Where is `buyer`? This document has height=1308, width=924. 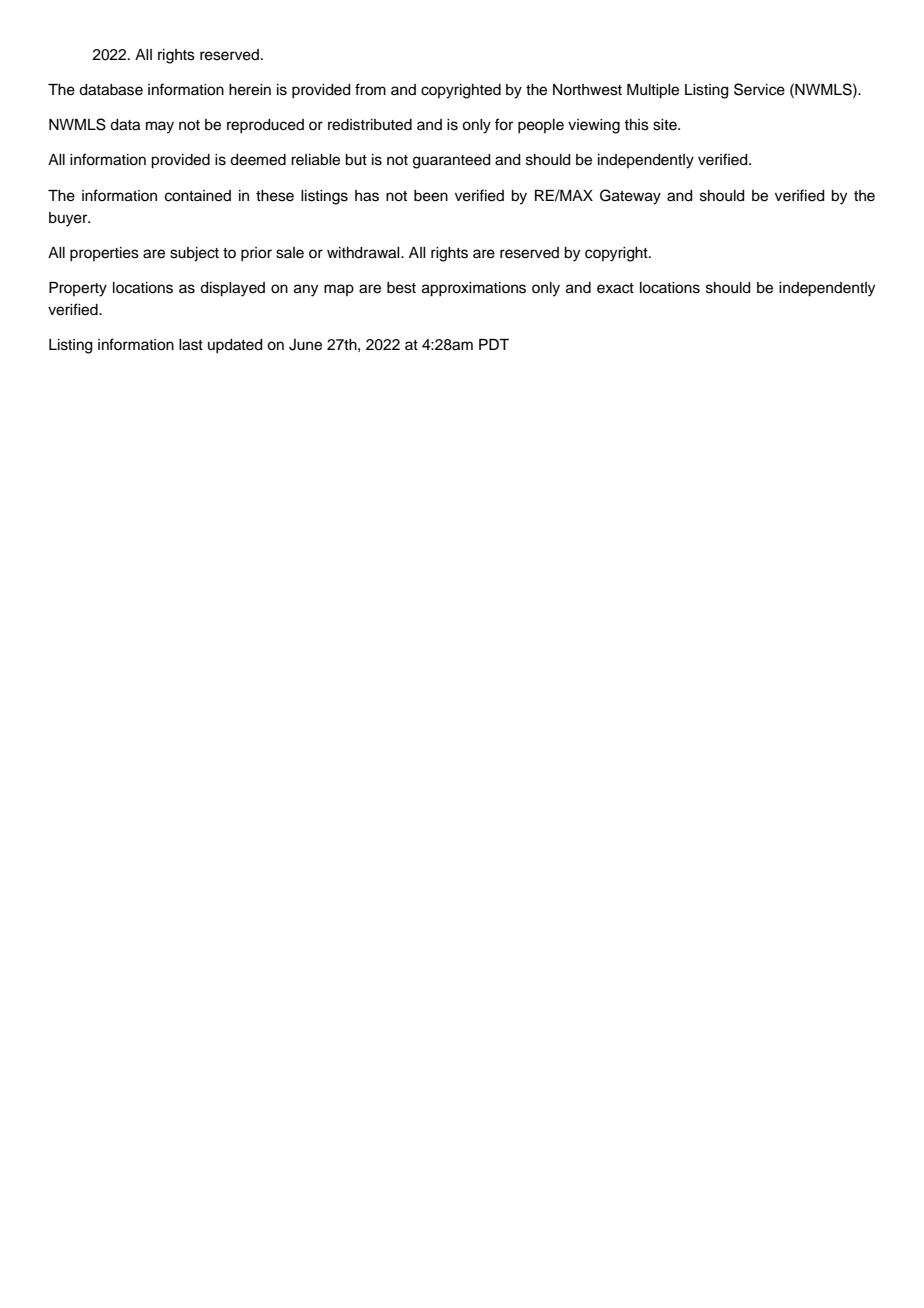 buyer is located at coordinates (69, 219).
